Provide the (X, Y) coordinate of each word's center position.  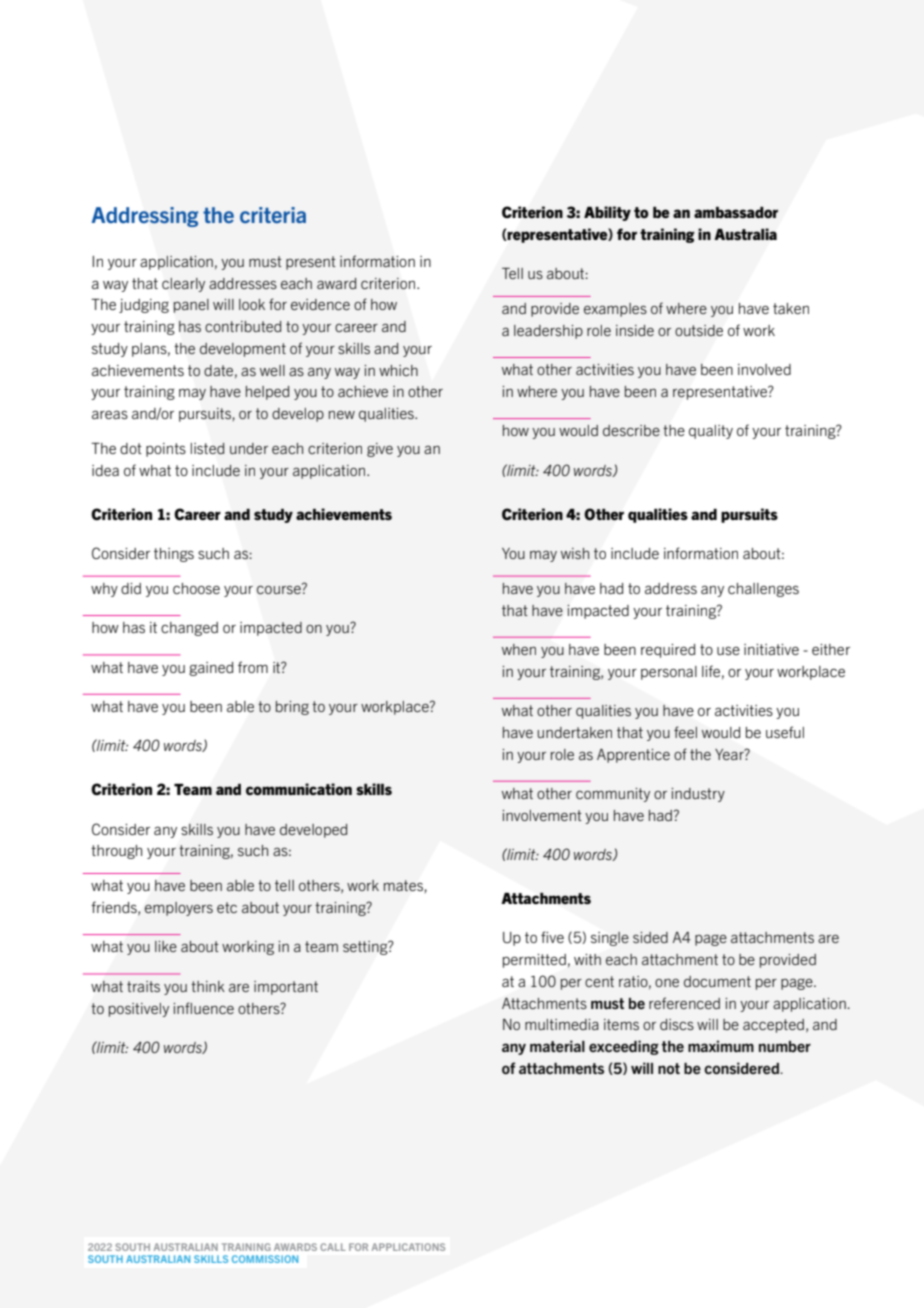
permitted (534, 961)
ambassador (736, 212)
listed (208, 449)
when (519, 649)
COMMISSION (265, 1259)
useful (785, 732)
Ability (607, 213)
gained (211, 669)
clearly (183, 285)
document (717, 981)
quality (711, 432)
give (380, 450)
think (208, 986)
